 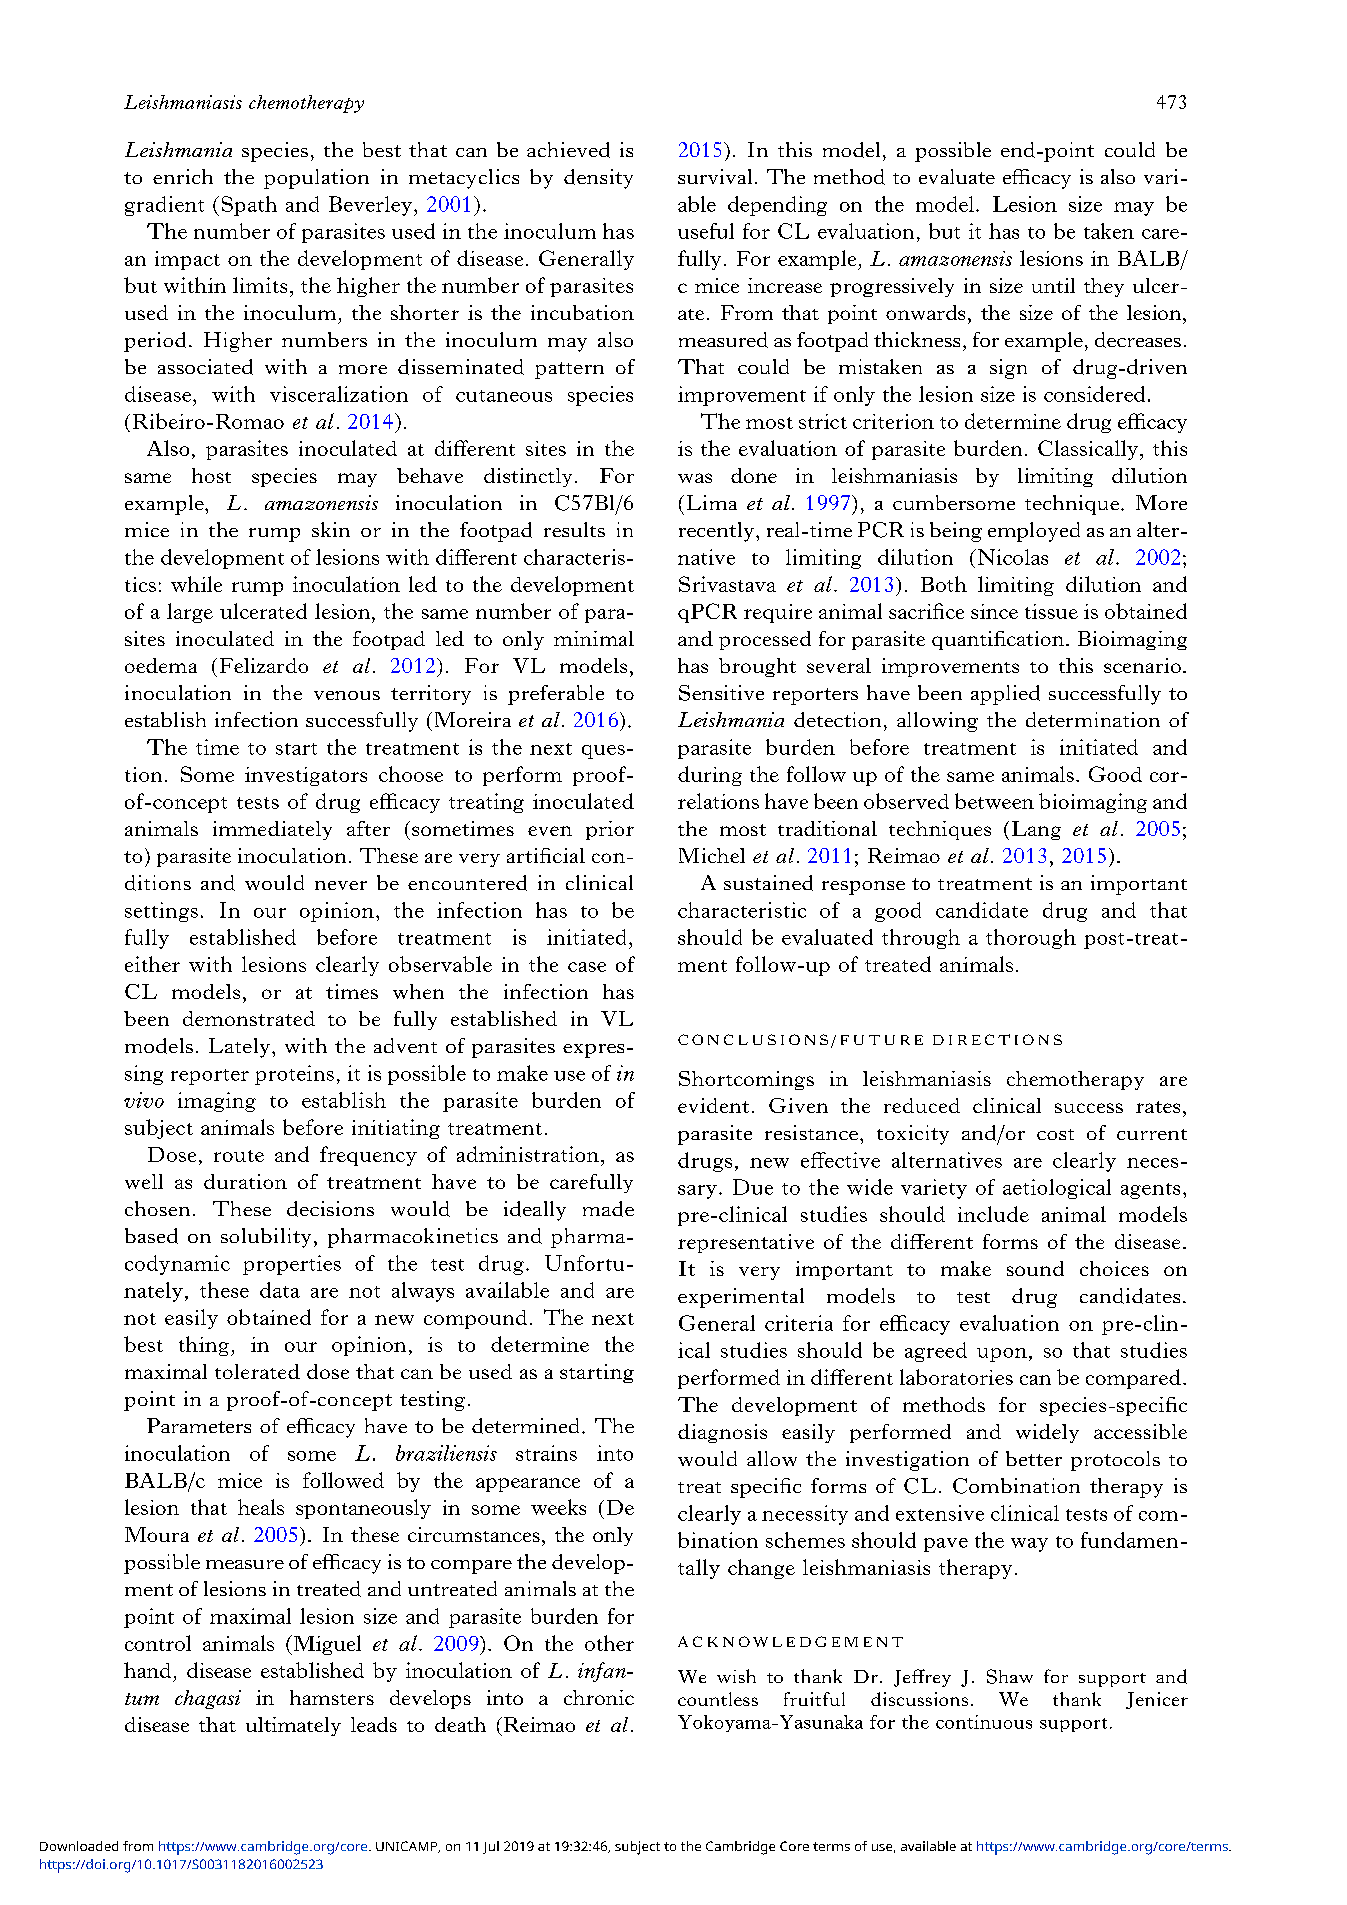 I want to click on thorough, so click(x=1031, y=939).
